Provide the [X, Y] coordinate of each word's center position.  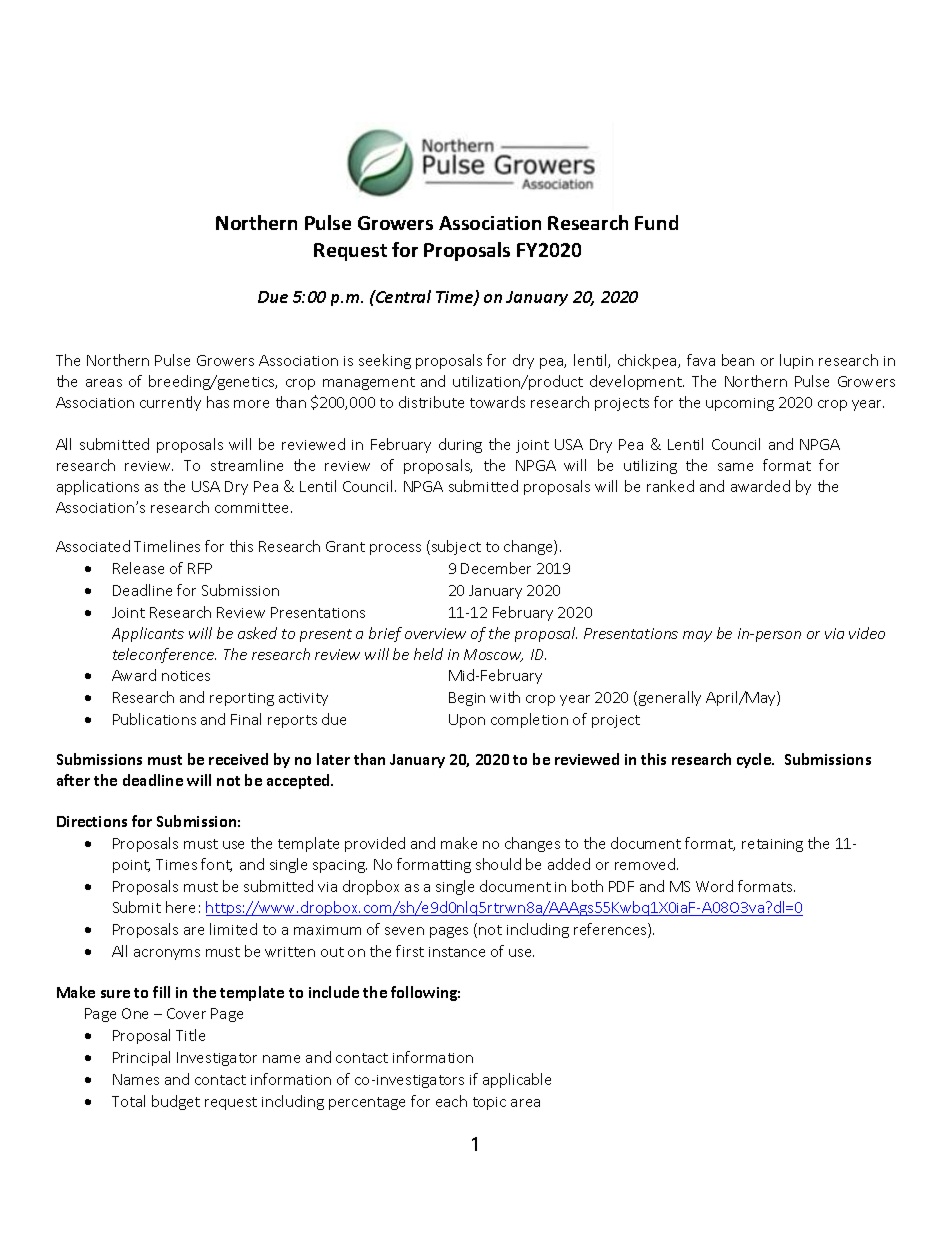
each [451, 1101]
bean [738, 360]
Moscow [493, 655]
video [867, 633]
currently [170, 403]
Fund [656, 222]
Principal [141, 1058]
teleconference [164, 655]
